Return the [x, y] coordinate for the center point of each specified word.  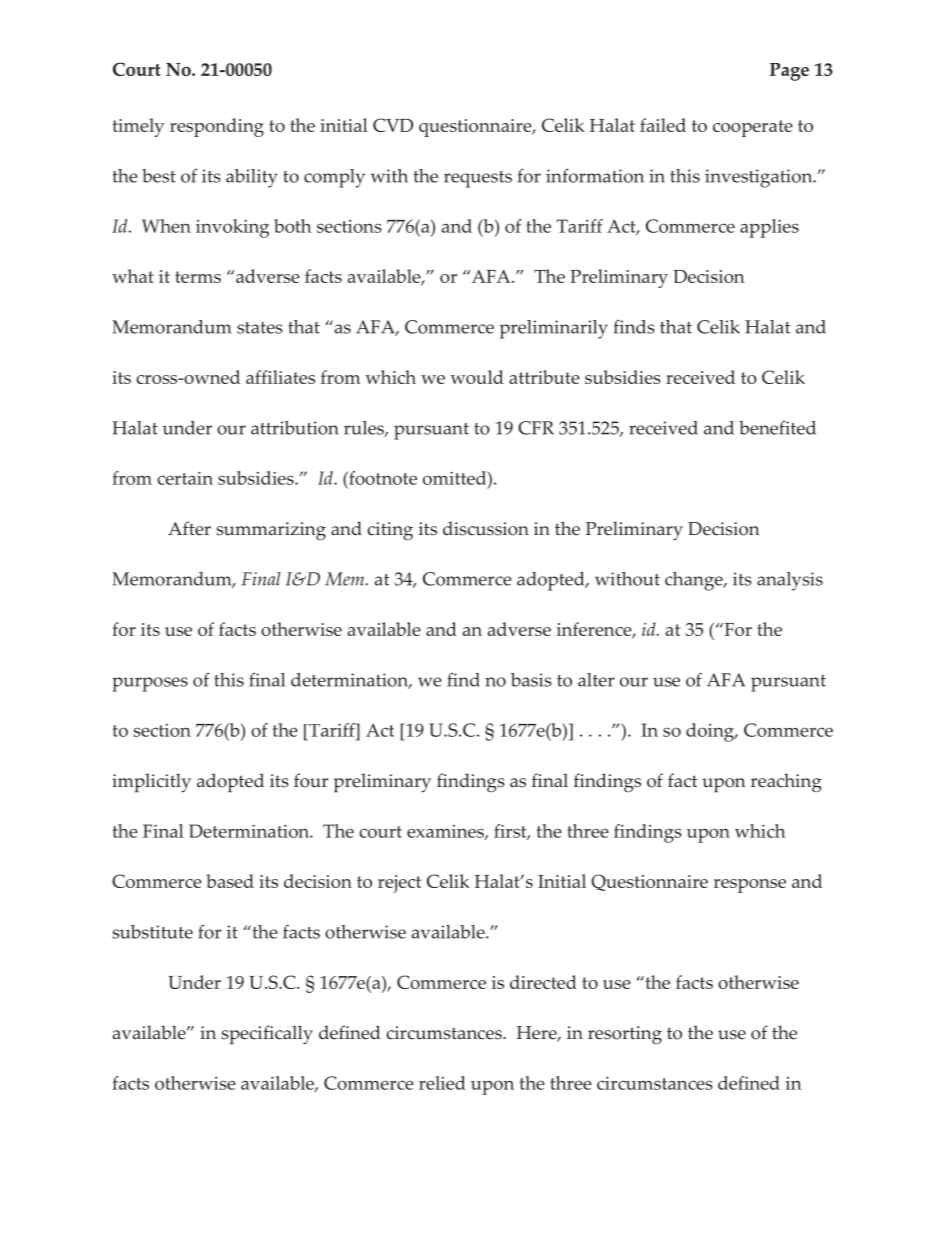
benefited [777, 428]
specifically [267, 1035]
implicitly [151, 783]
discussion [486, 528]
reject [399, 884]
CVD [393, 125]
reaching [786, 782]
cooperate [753, 128]
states [260, 328]
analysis [790, 581]
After [189, 528]
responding [217, 127]
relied [442, 1083]
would [477, 377]
